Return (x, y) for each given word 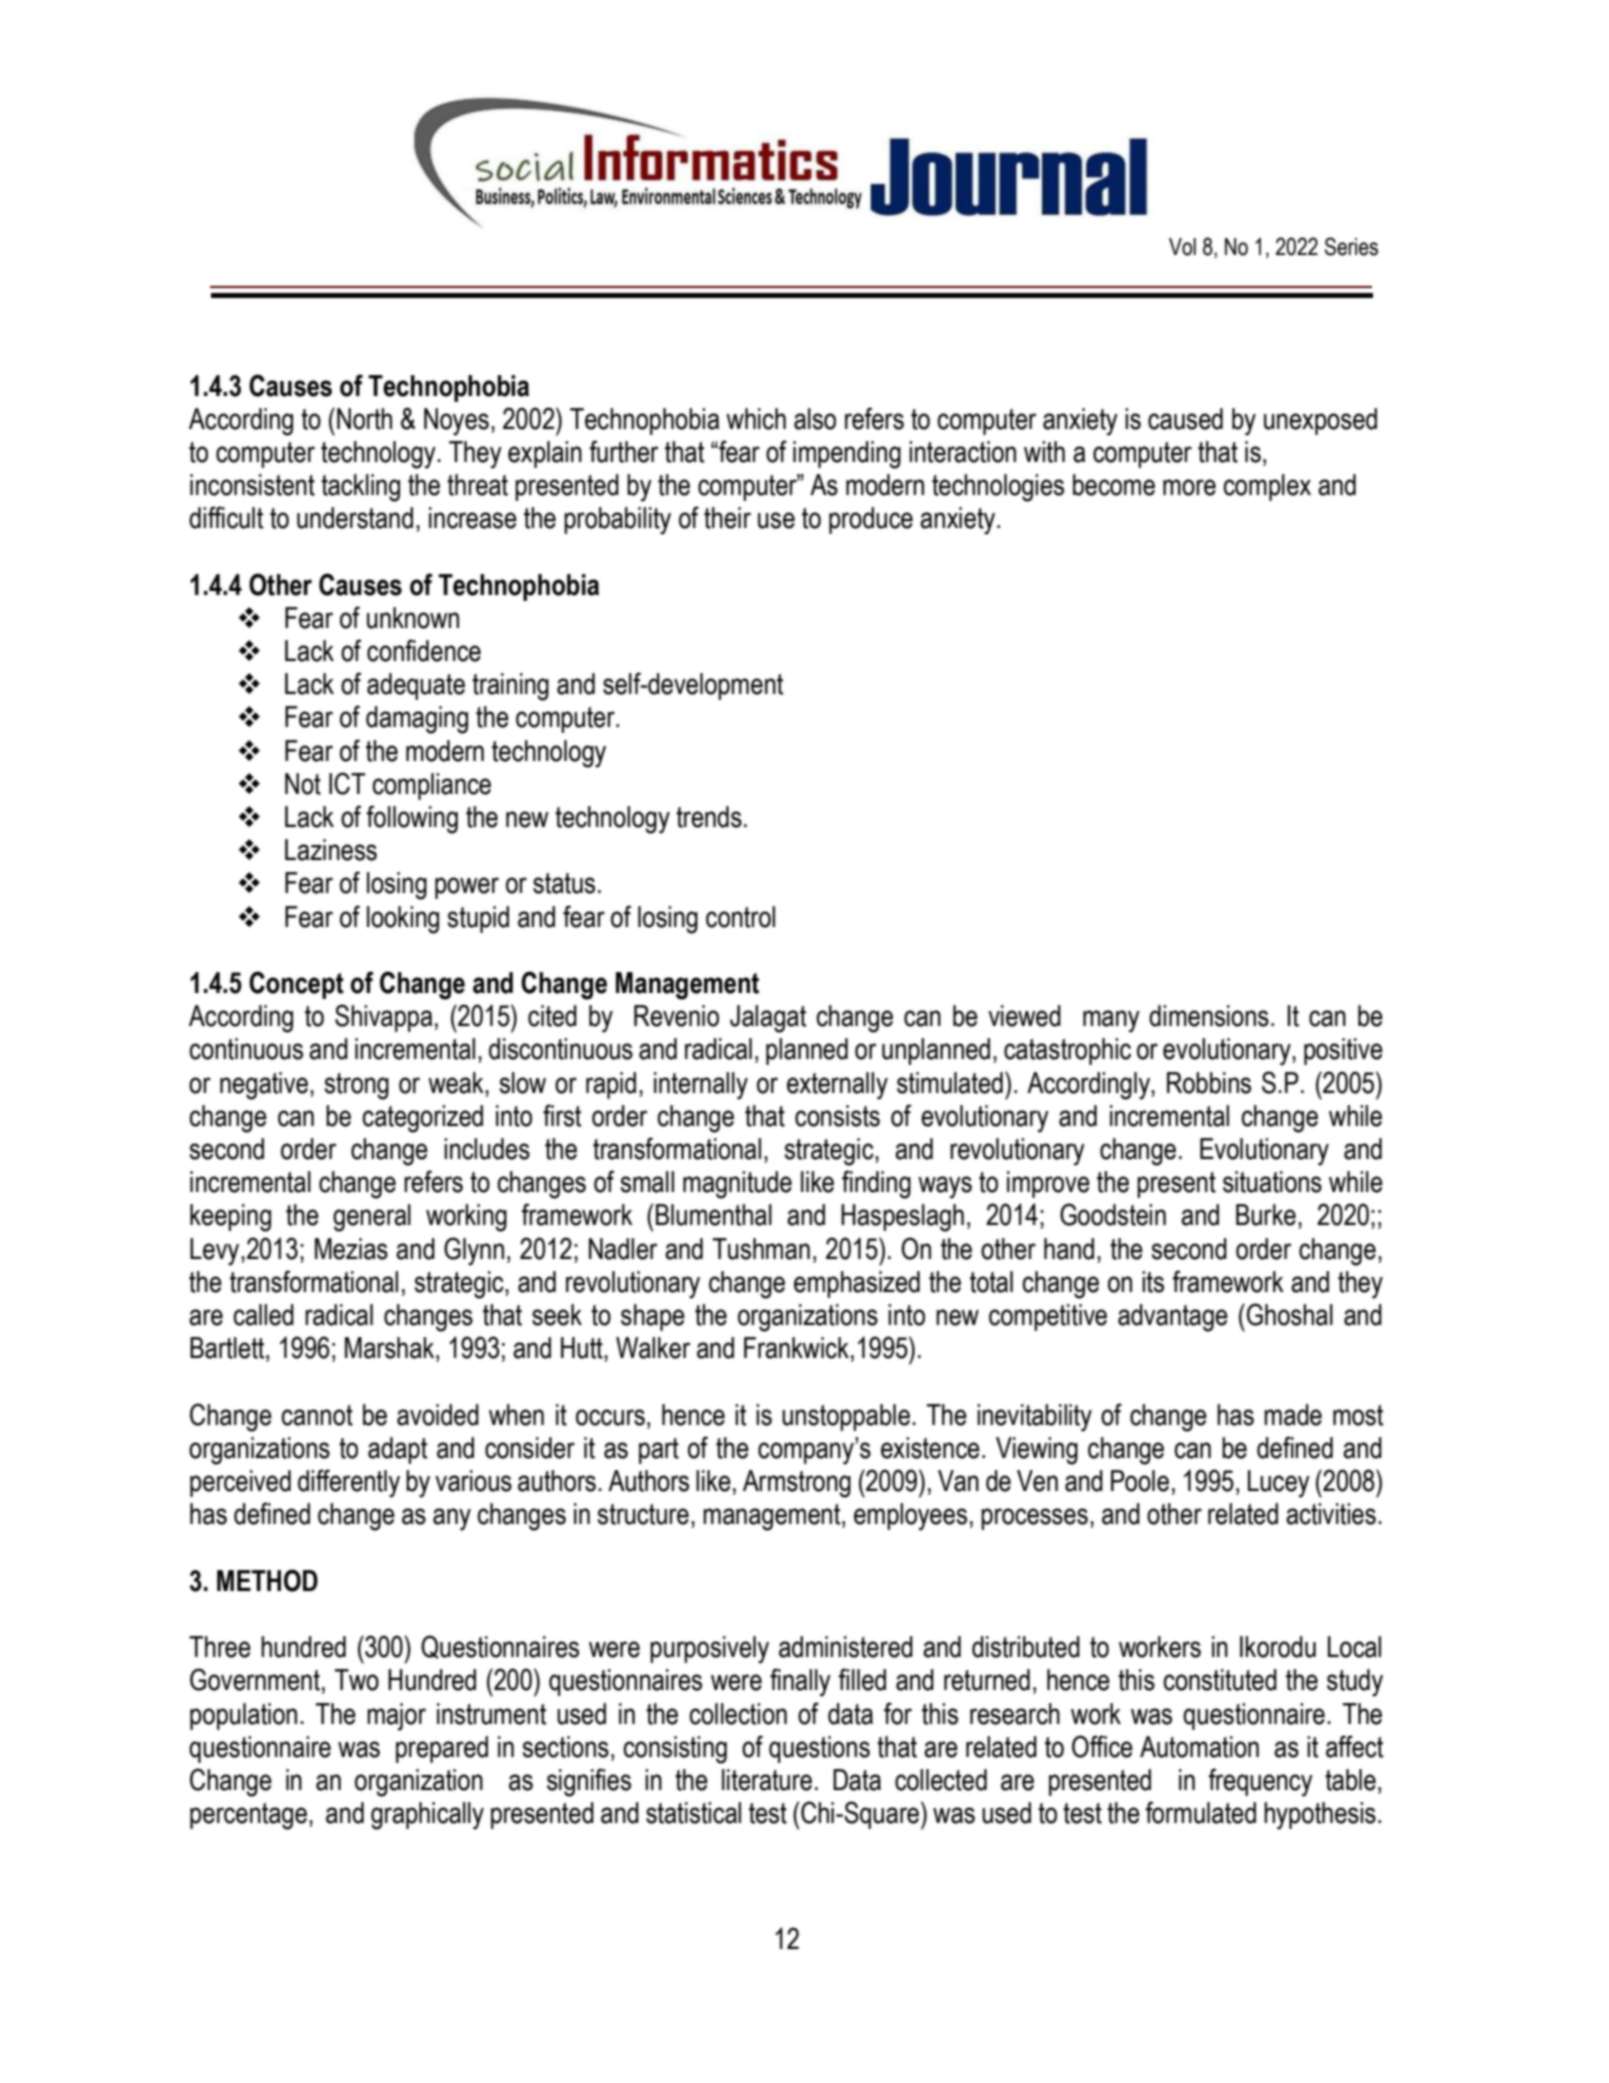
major (396, 1717)
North (364, 419)
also (815, 419)
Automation (1199, 1747)
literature (767, 1780)
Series (1351, 246)
